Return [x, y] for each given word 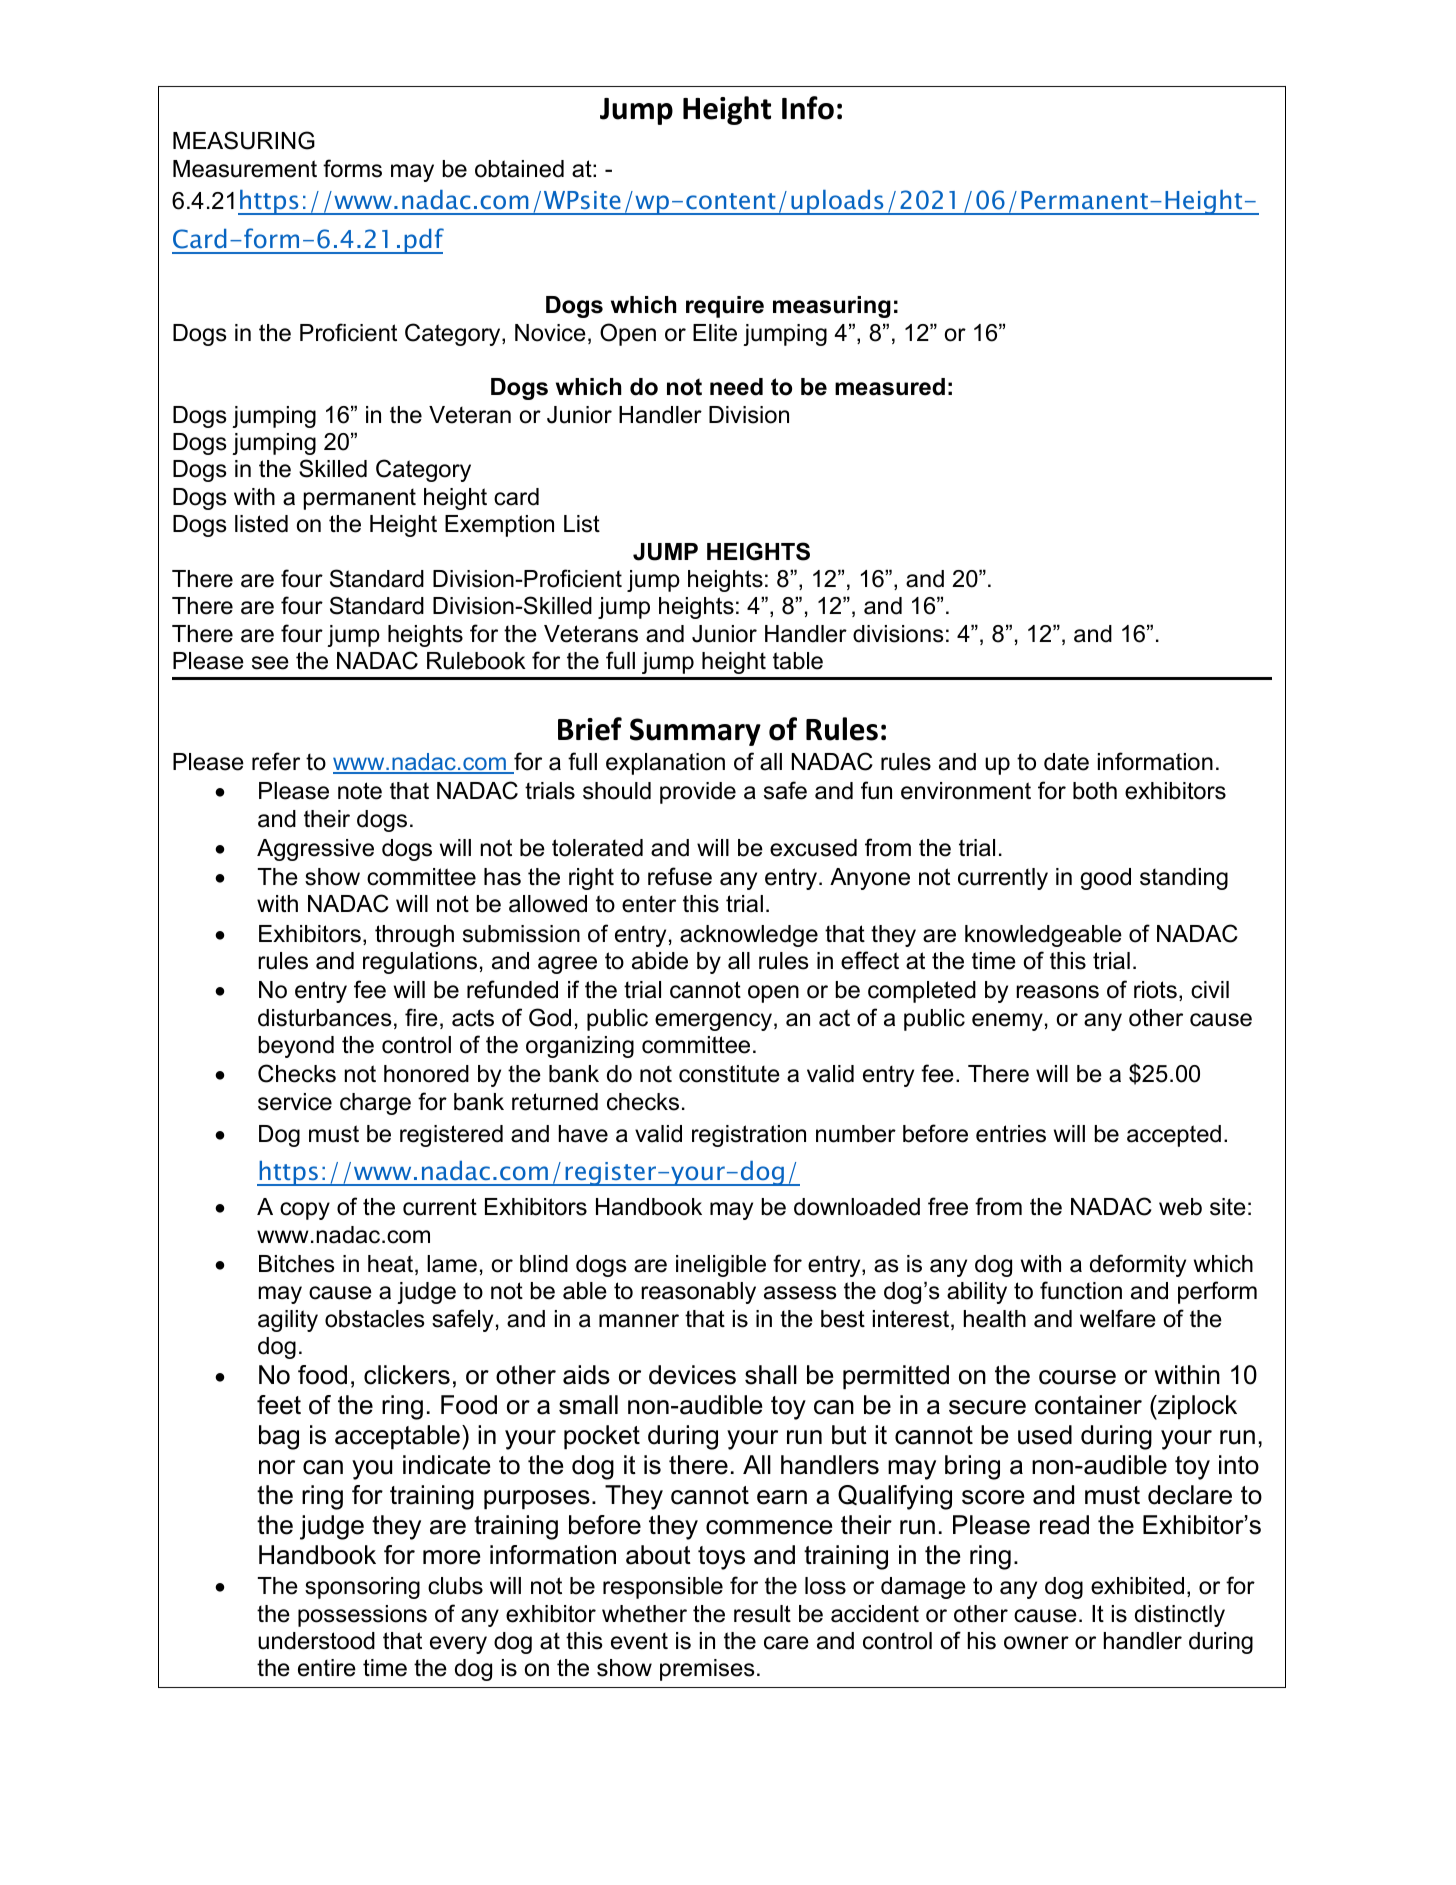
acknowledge [749, 936]
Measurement [245, 169]
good [1105, 879]
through [414, 936]
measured [890, 387]
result [762, 1614]
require [725, 307]
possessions [362, 1616]
